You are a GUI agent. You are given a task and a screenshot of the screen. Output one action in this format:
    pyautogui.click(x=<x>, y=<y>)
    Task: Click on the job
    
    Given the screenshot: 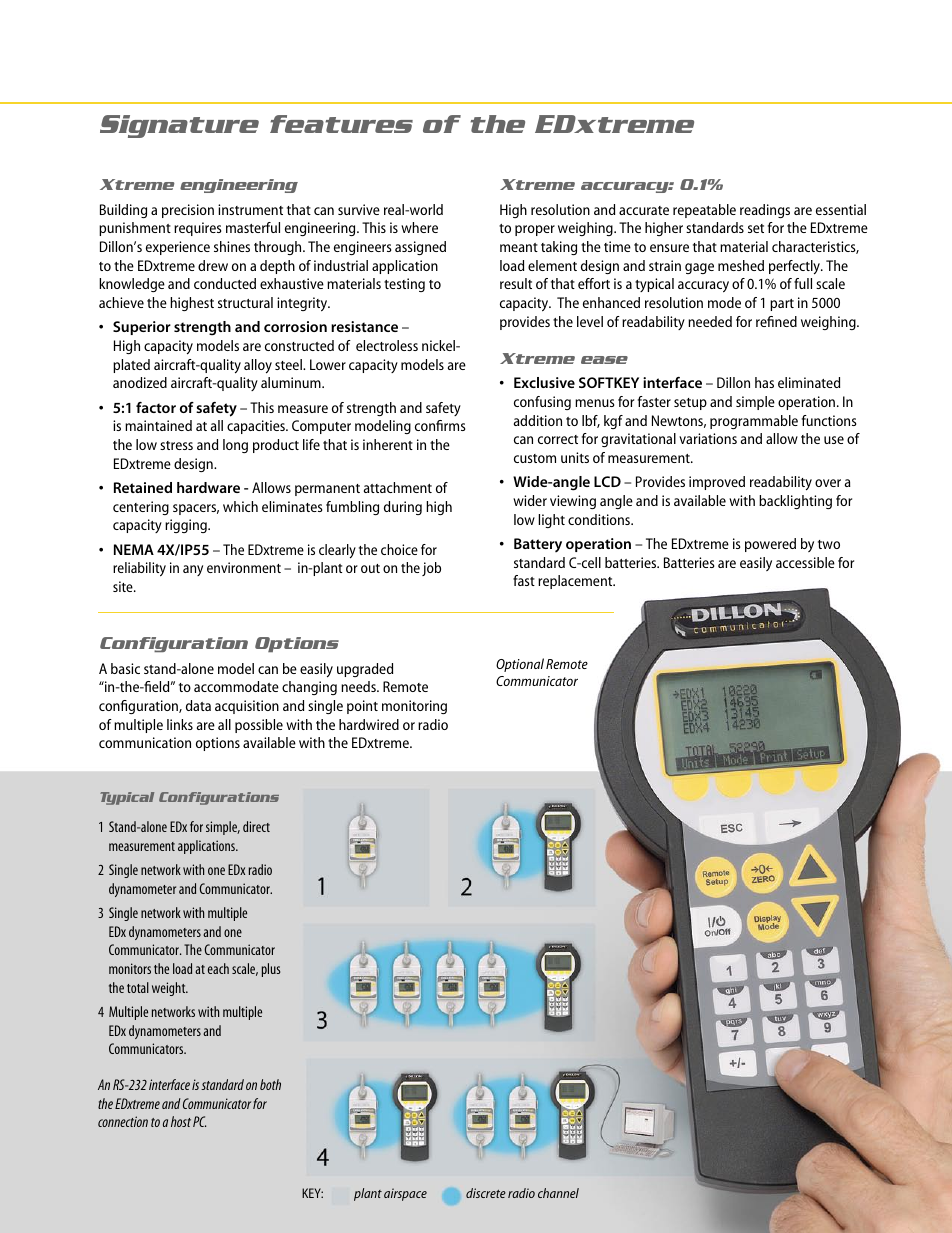 What is the action you would take?
    pyautogui.click(x=431, y=569)
